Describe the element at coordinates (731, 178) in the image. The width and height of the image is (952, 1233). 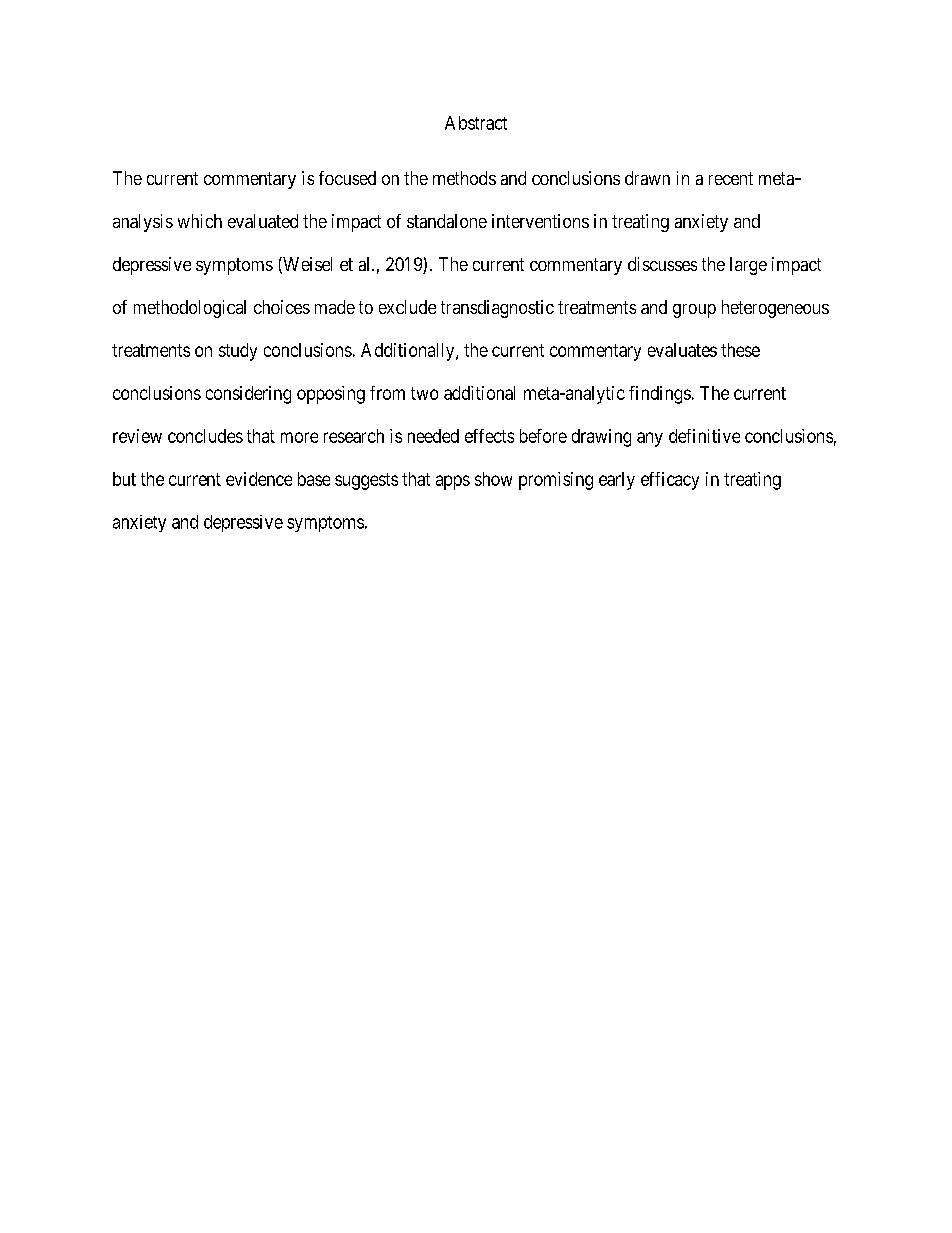
I see `recent` at that location.
